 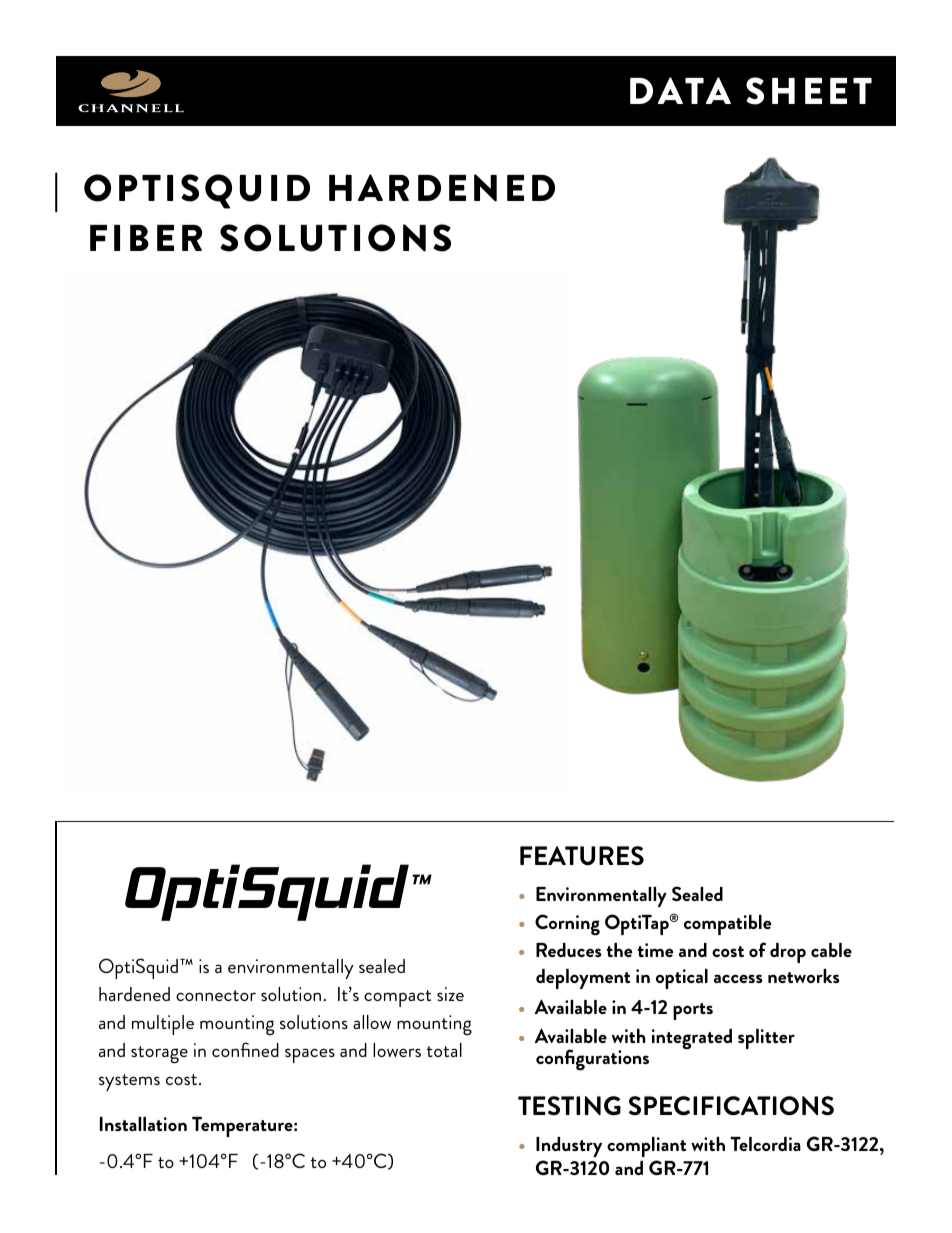 What do you see at coordinates (731, 1106) in the screenshot?
I see `SPECIFICATIONS` at bounding box center [731, 1106].
